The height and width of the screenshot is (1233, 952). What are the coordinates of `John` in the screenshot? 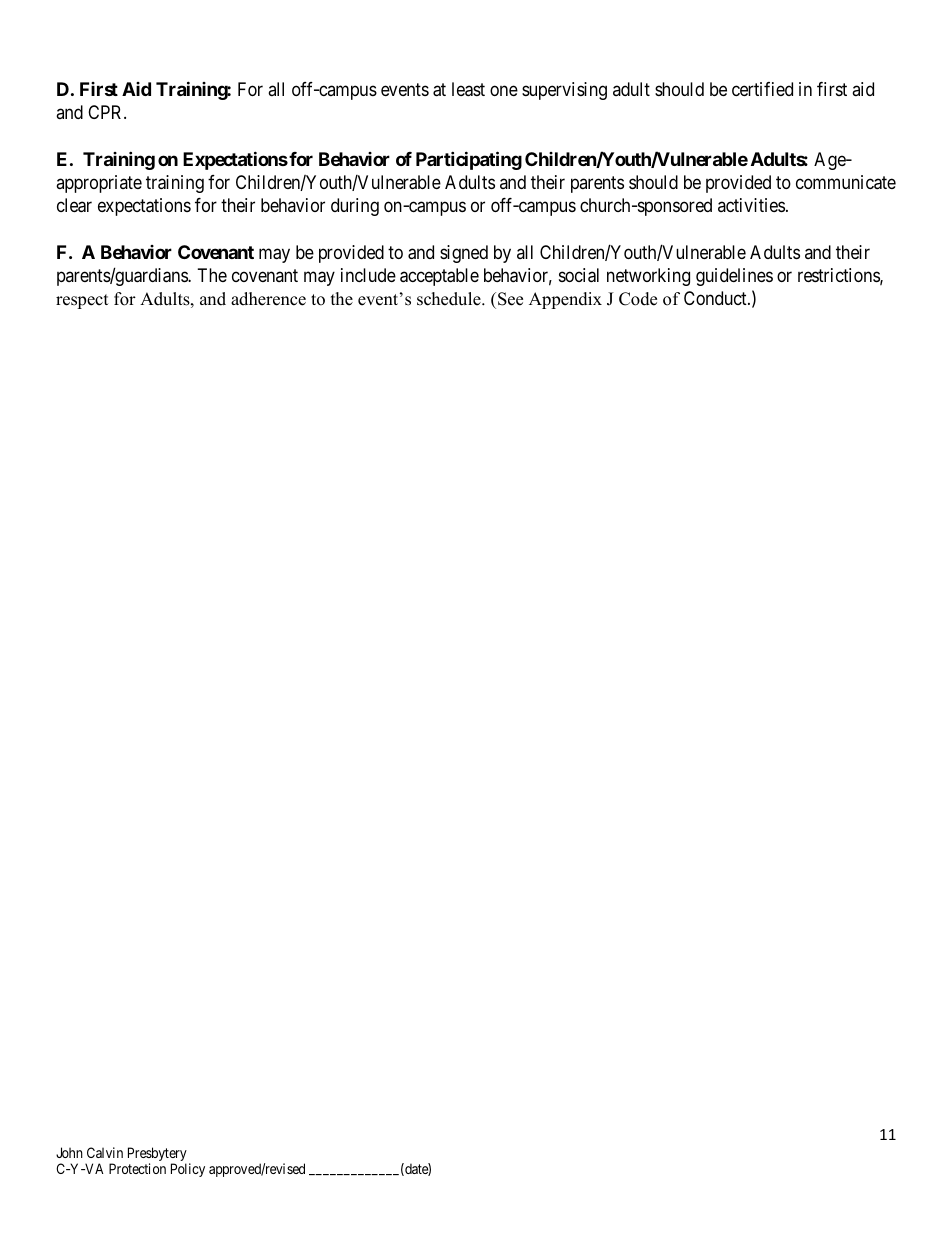 It's located at (69, 1152).
